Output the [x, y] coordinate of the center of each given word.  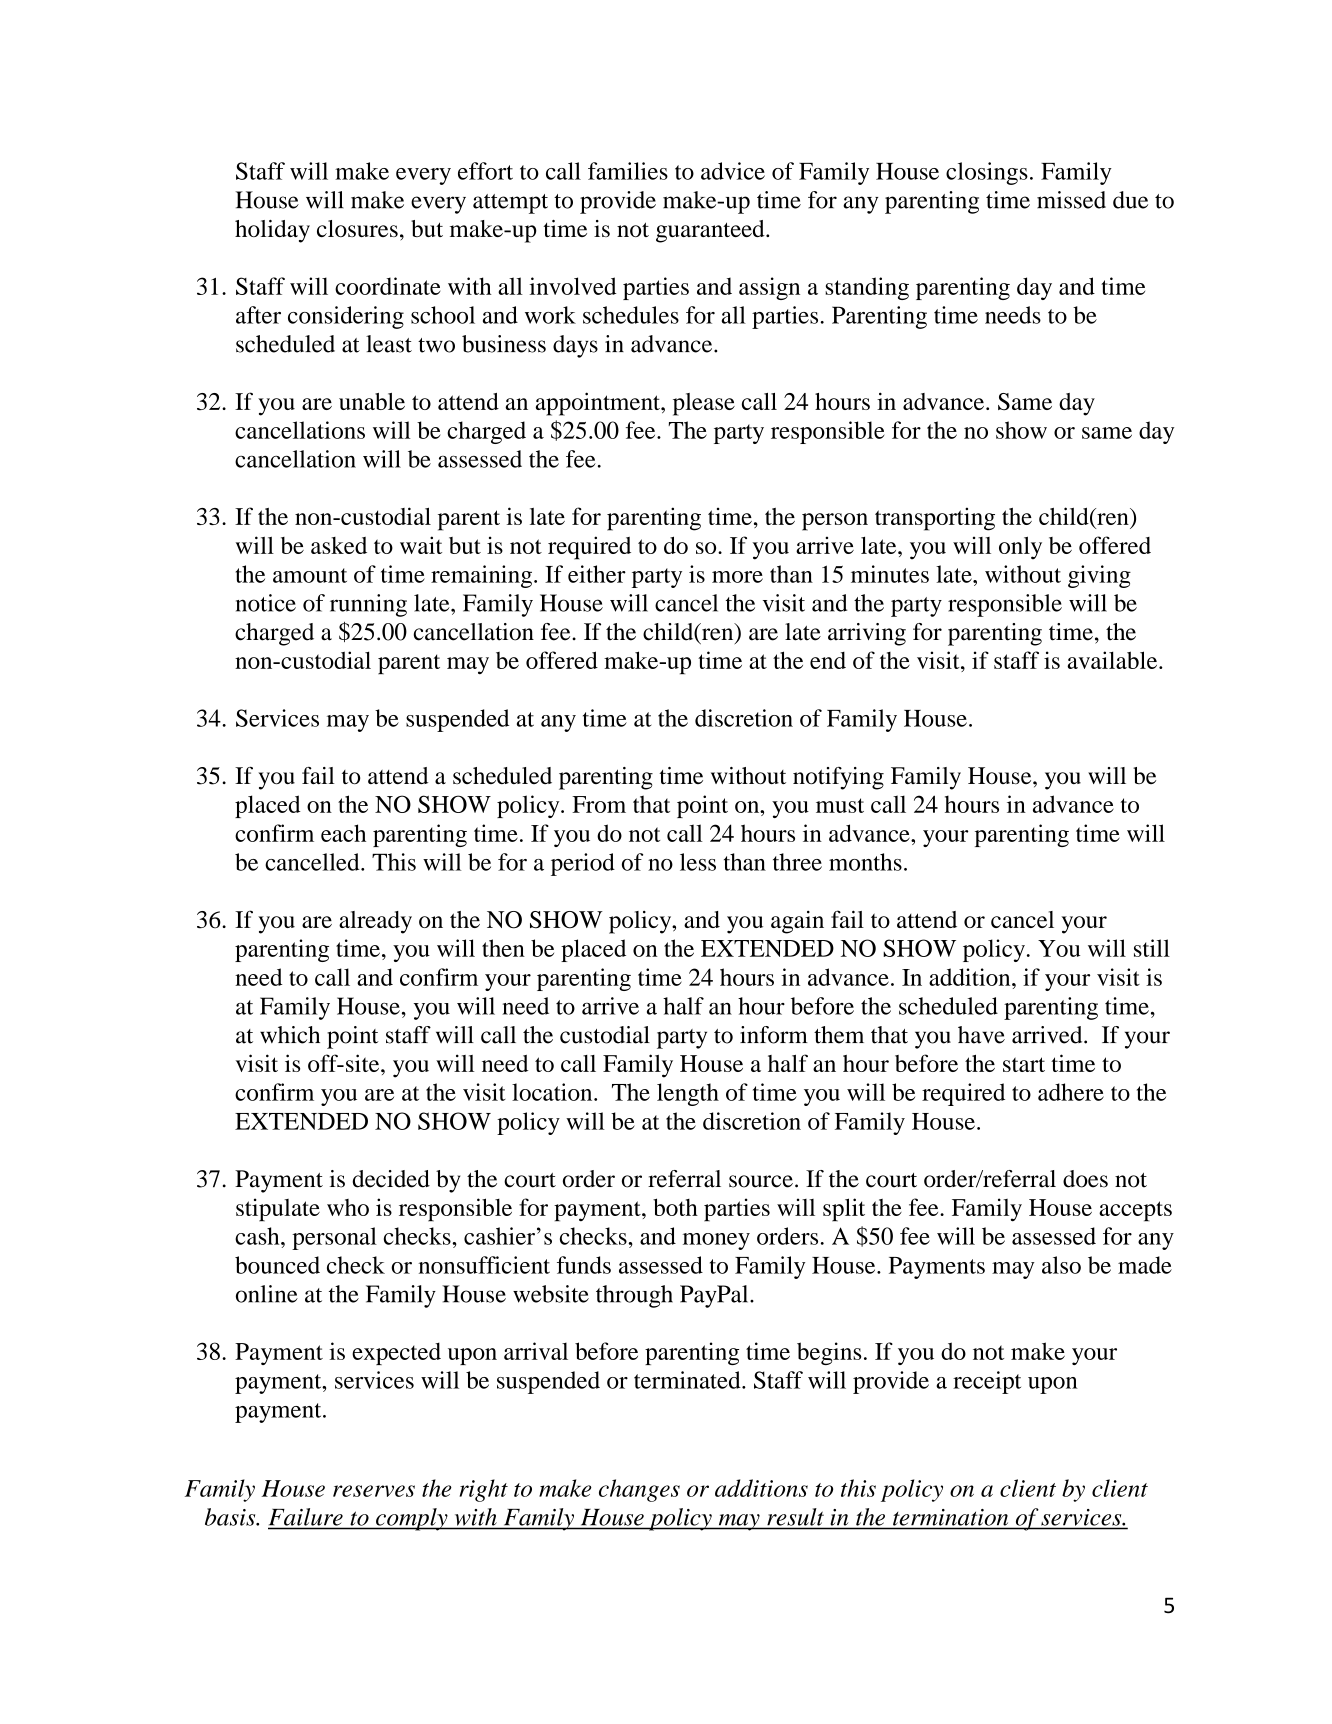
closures [357, 228]
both [675, 1207]
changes [639, 1490]
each [343, 833]
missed [1071, 200]
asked [339, 545]
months [865, 862]
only [1020, 548]
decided [391, 1179]
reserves [374, 1491]
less [698, 862]
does [1085, 1179]
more [737, 577]
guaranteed [711, 231]
